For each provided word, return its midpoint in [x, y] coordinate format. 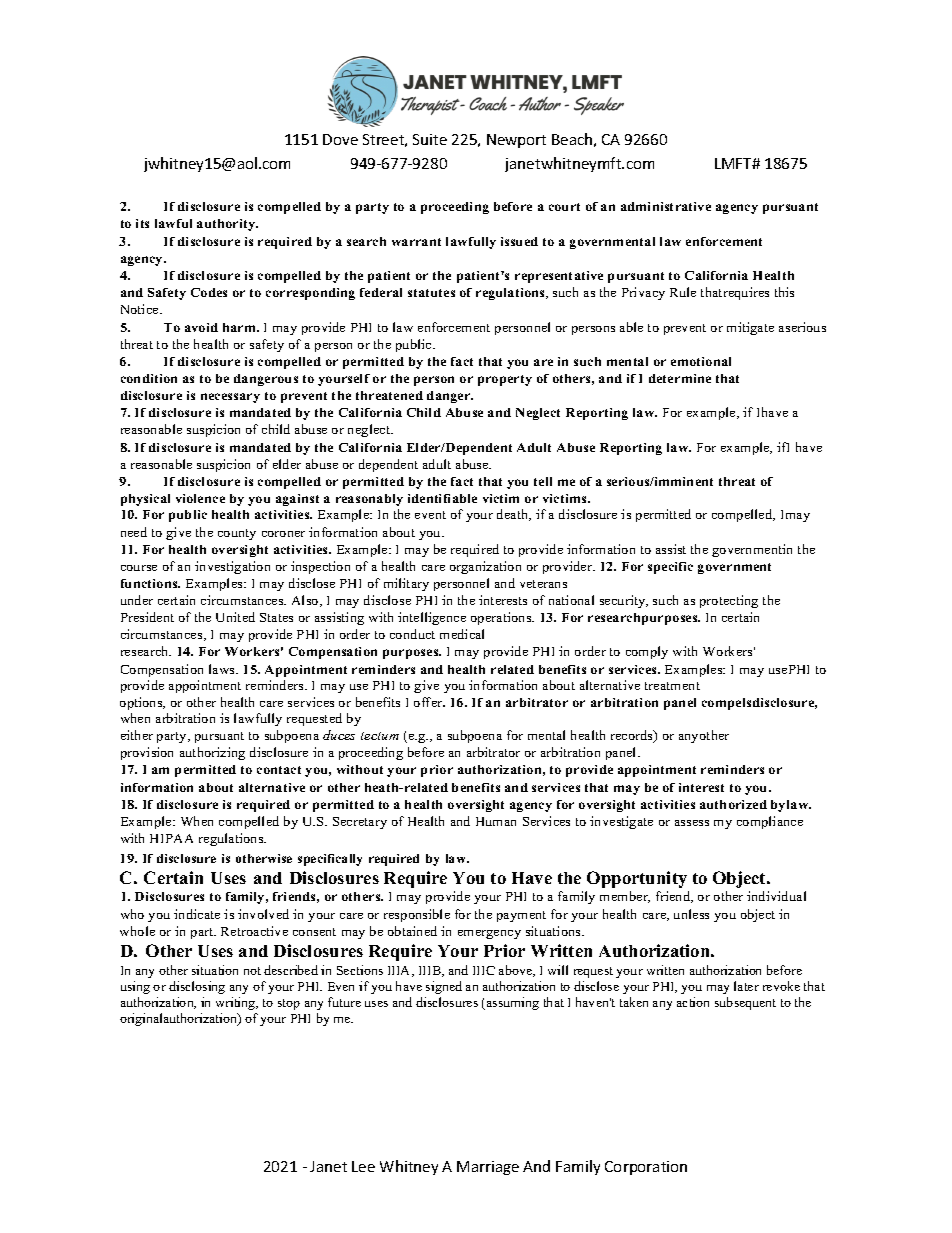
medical [462, 634]
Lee [363, 1166]
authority [227, 225]
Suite [430, 139]
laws [223, 669]
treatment [672, 686]
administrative [666, 206]
